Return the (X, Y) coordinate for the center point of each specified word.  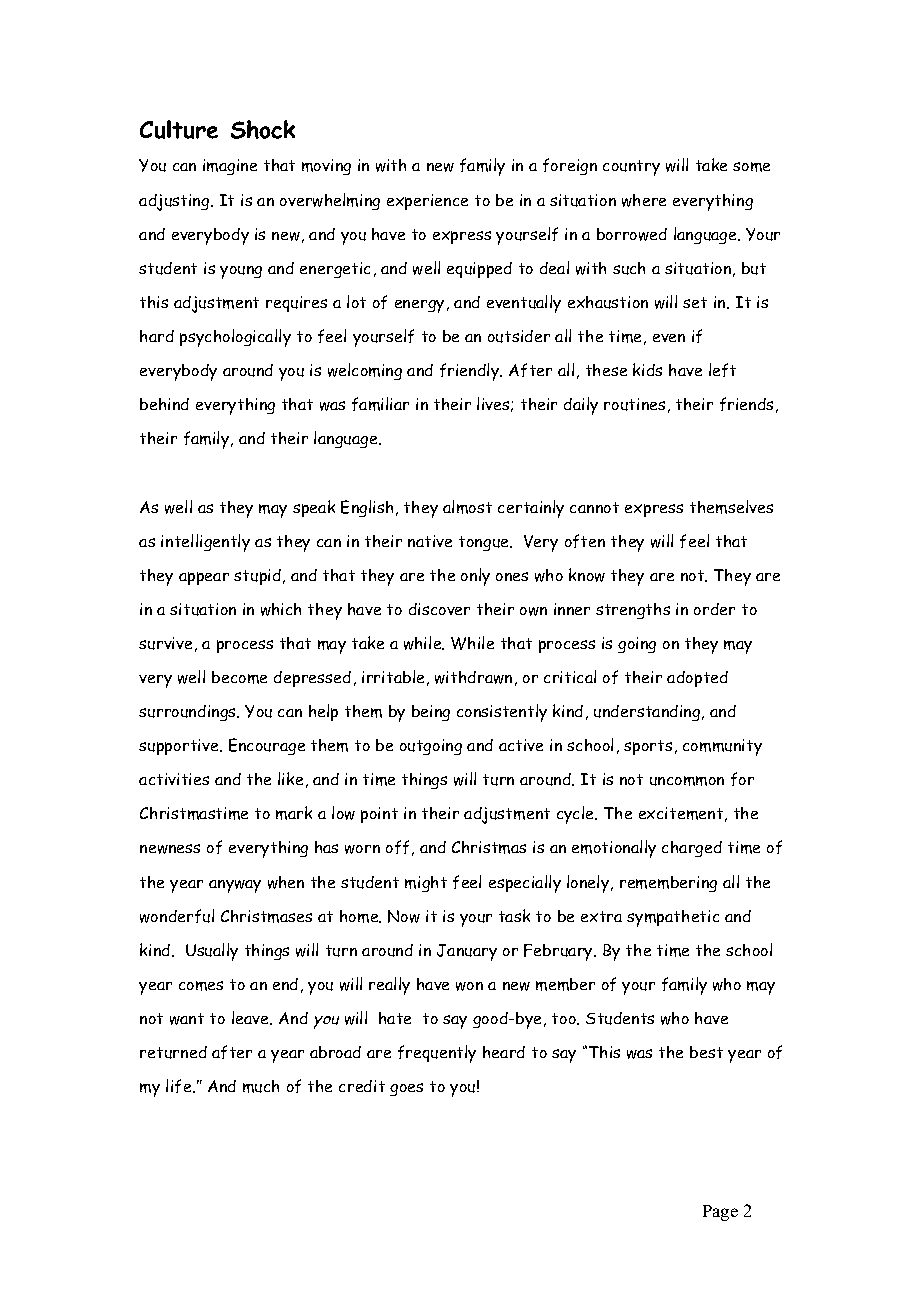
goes (406, 1089)
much (261, 1086)
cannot (594, 507)
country (631, 168)
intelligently (205, 543)
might (426, 884)
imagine (230, 167)
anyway (235, 886)
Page (720, 1213)
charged (692, 849)
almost (467, 507)
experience (427, 202)
